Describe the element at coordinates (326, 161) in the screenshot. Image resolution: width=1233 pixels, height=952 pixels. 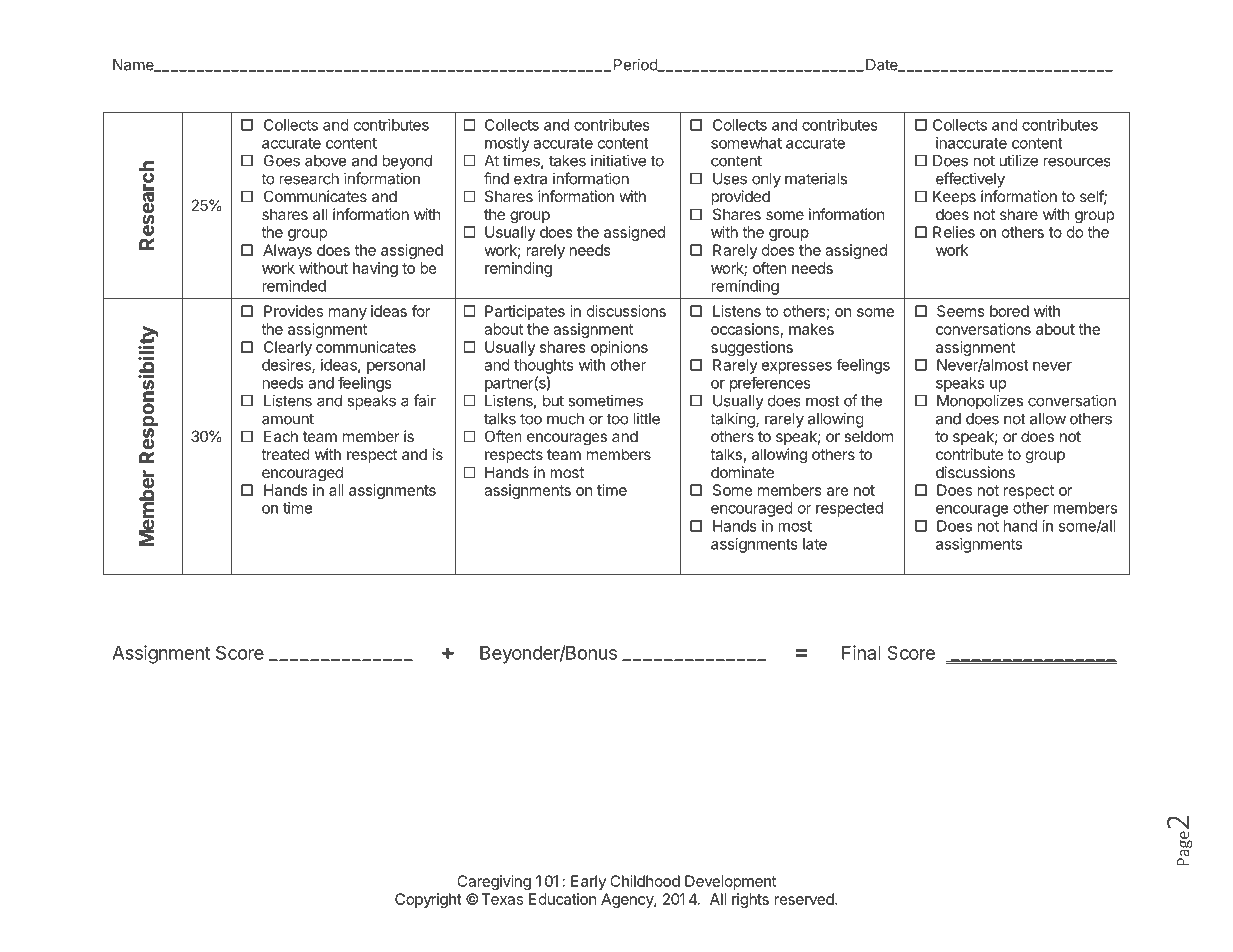
I see `above` at that location.
